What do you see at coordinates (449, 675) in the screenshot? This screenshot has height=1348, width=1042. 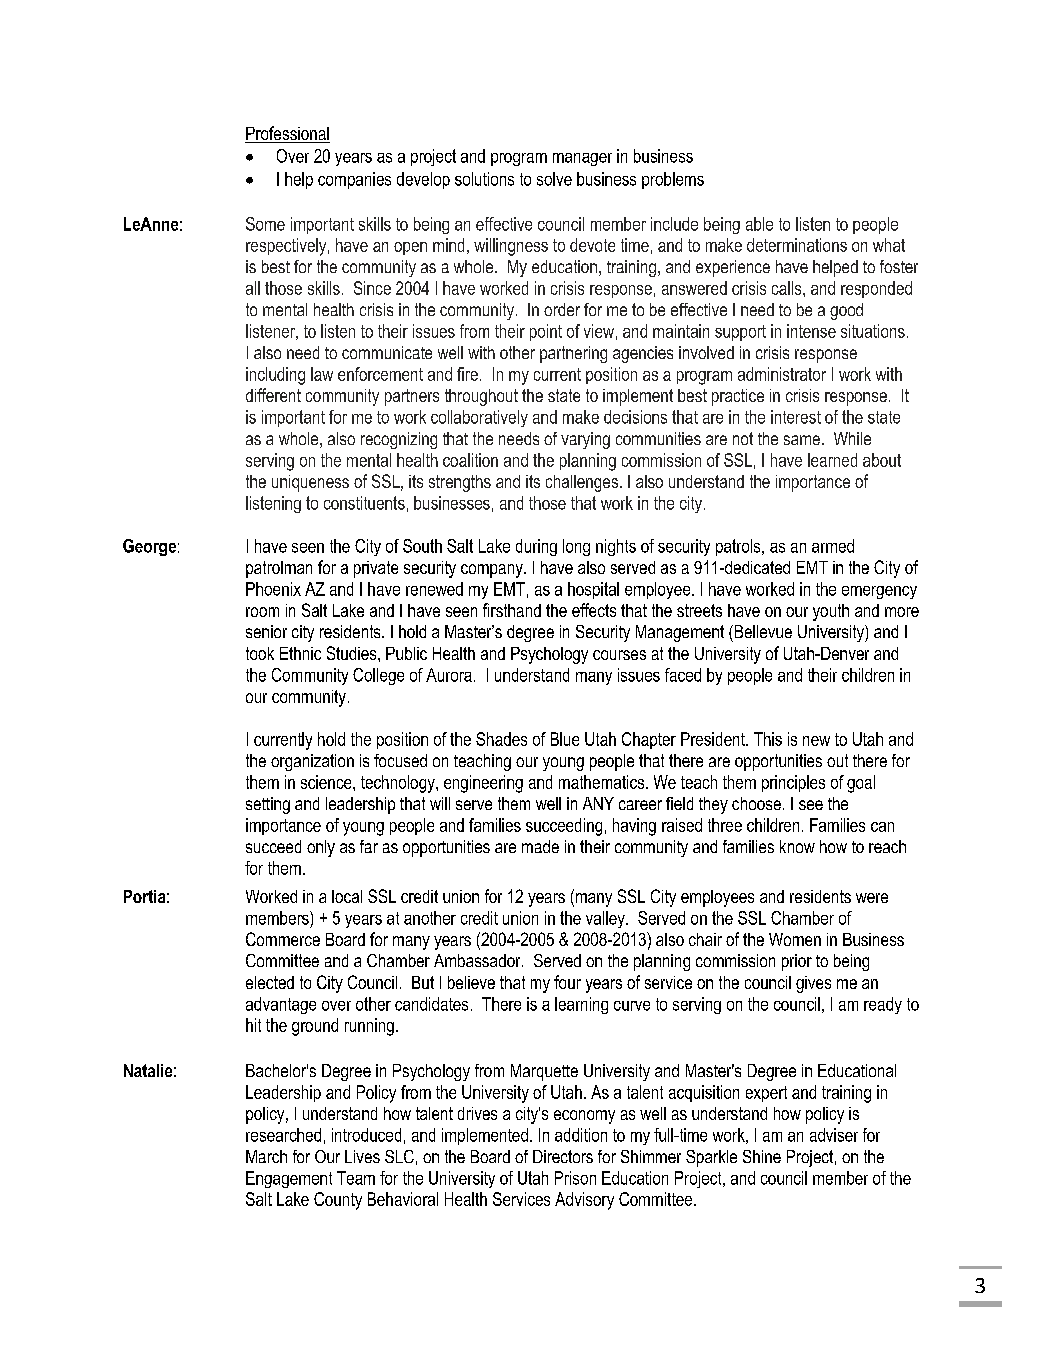 I see `Aurora` at bounding box center [449, 675].
